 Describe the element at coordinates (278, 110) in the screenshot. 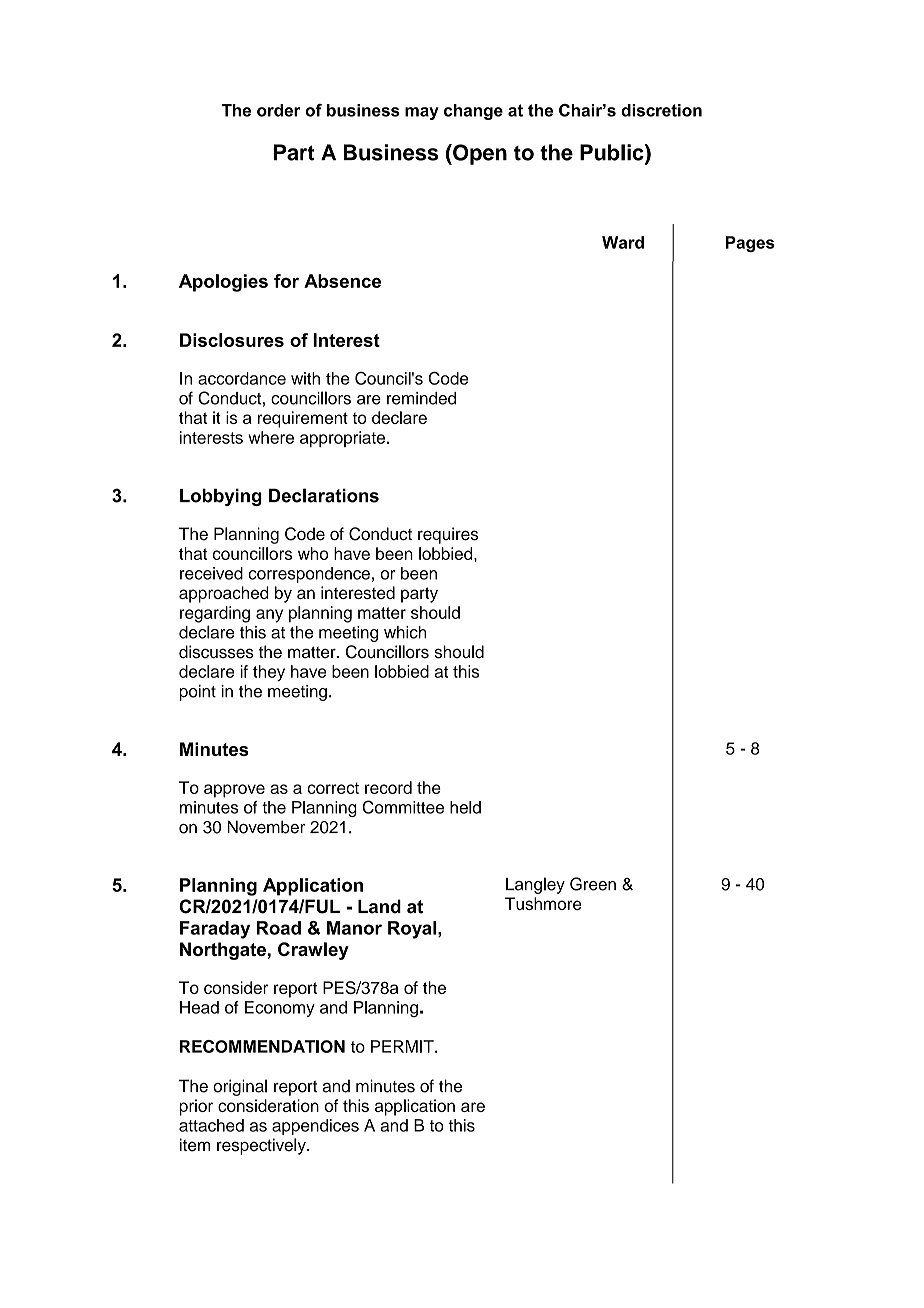

I see `order` at that location.
